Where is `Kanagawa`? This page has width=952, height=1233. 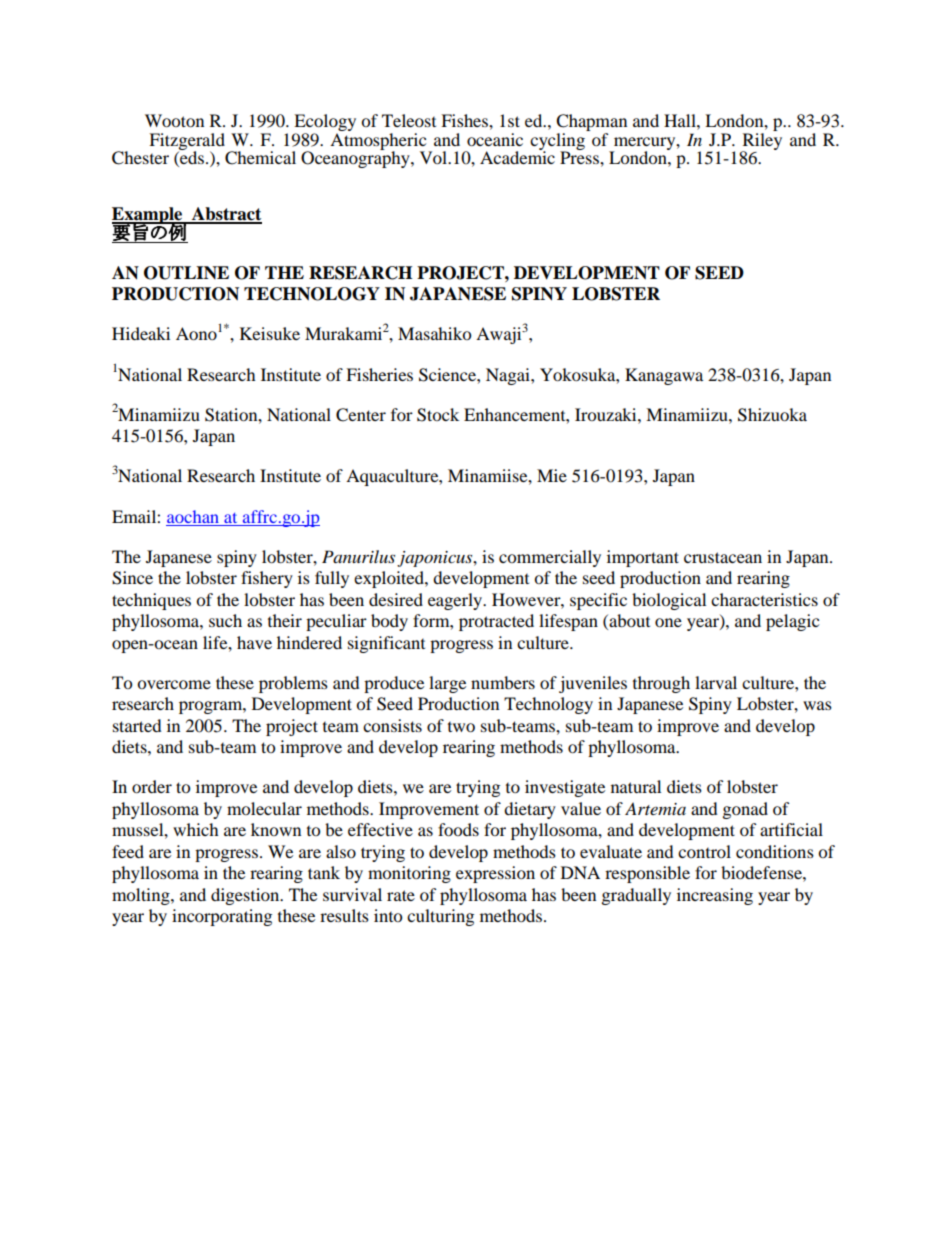 Kanagawa is located at coordinates (664, 376).
